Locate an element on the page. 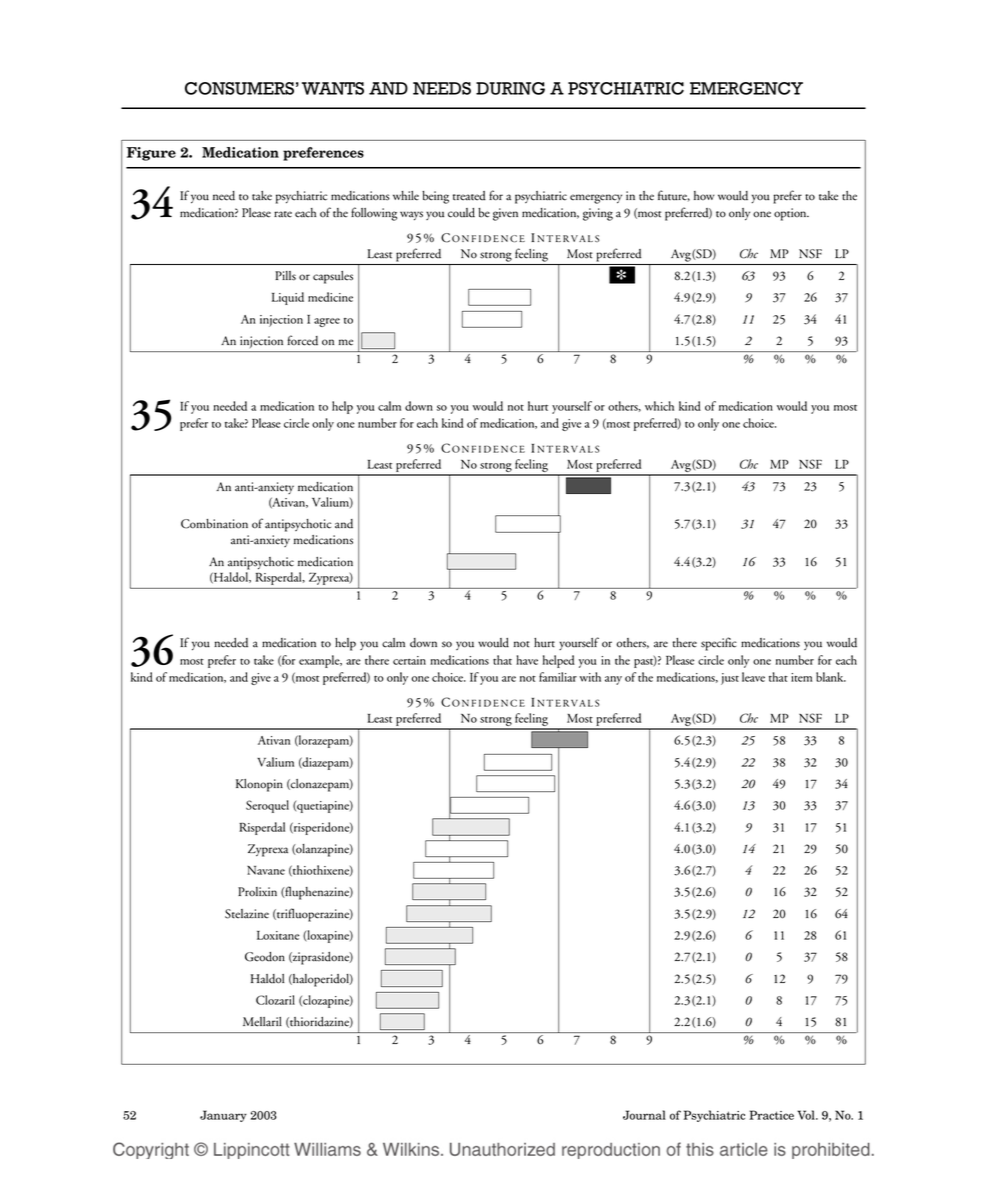  Combination is located at coordinates (214, 524).
